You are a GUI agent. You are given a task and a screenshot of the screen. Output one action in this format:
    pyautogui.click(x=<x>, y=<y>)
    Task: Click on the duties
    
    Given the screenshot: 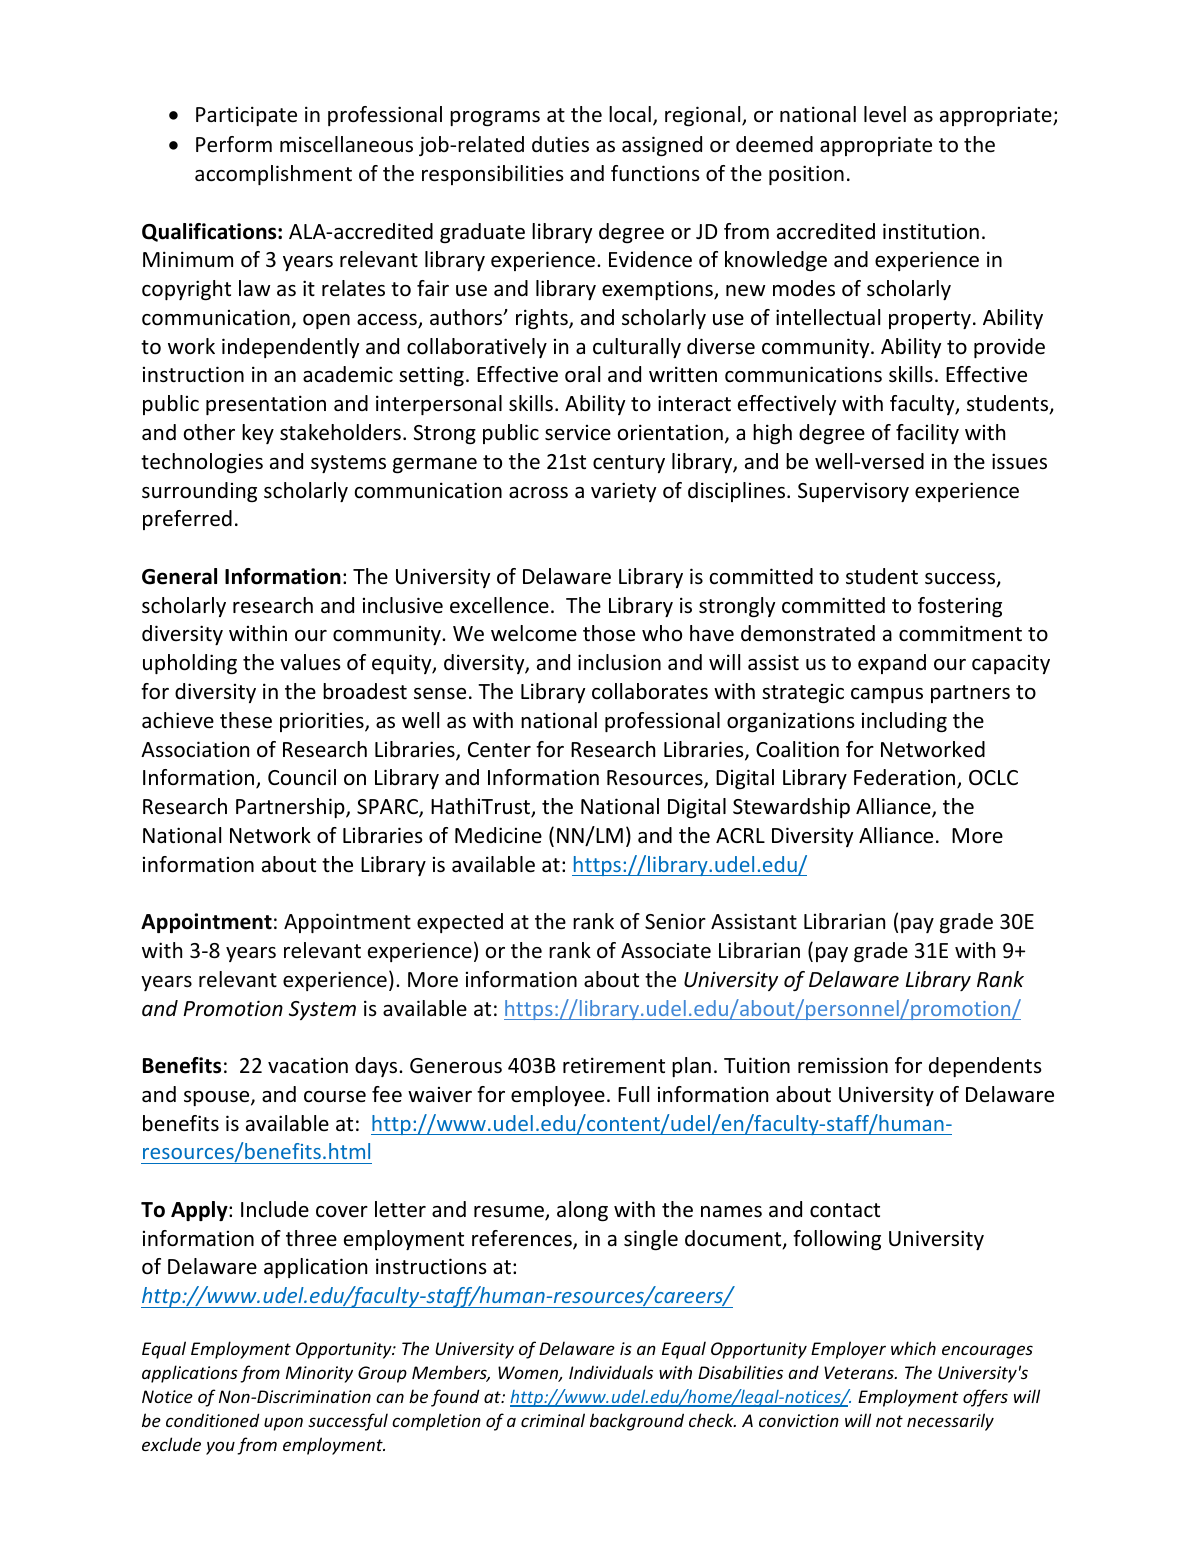 What is the action you would take?
    pyautogui.click(x=560, y=144)
